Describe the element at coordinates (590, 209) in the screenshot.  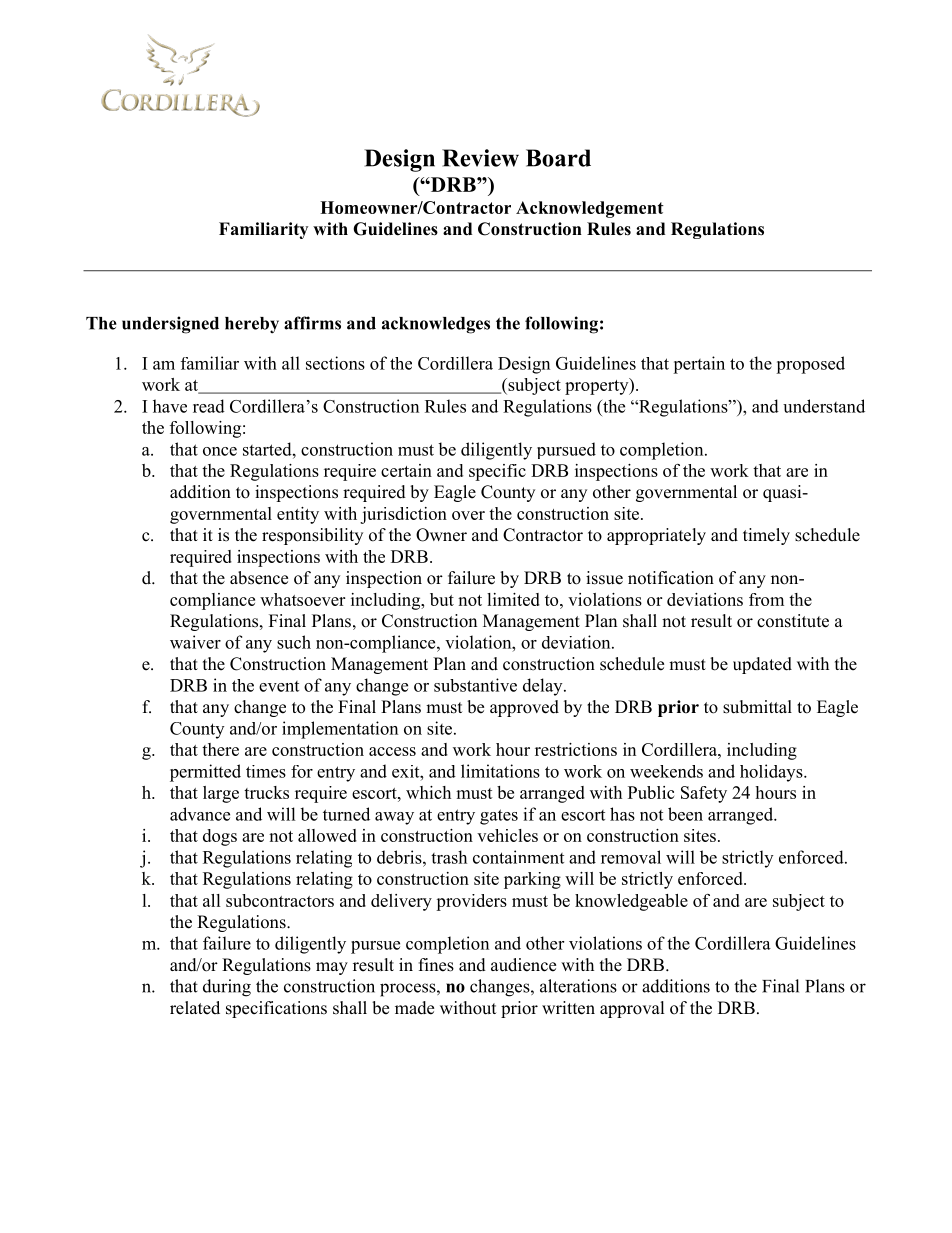
I see `Acknowledgement` at that location.
